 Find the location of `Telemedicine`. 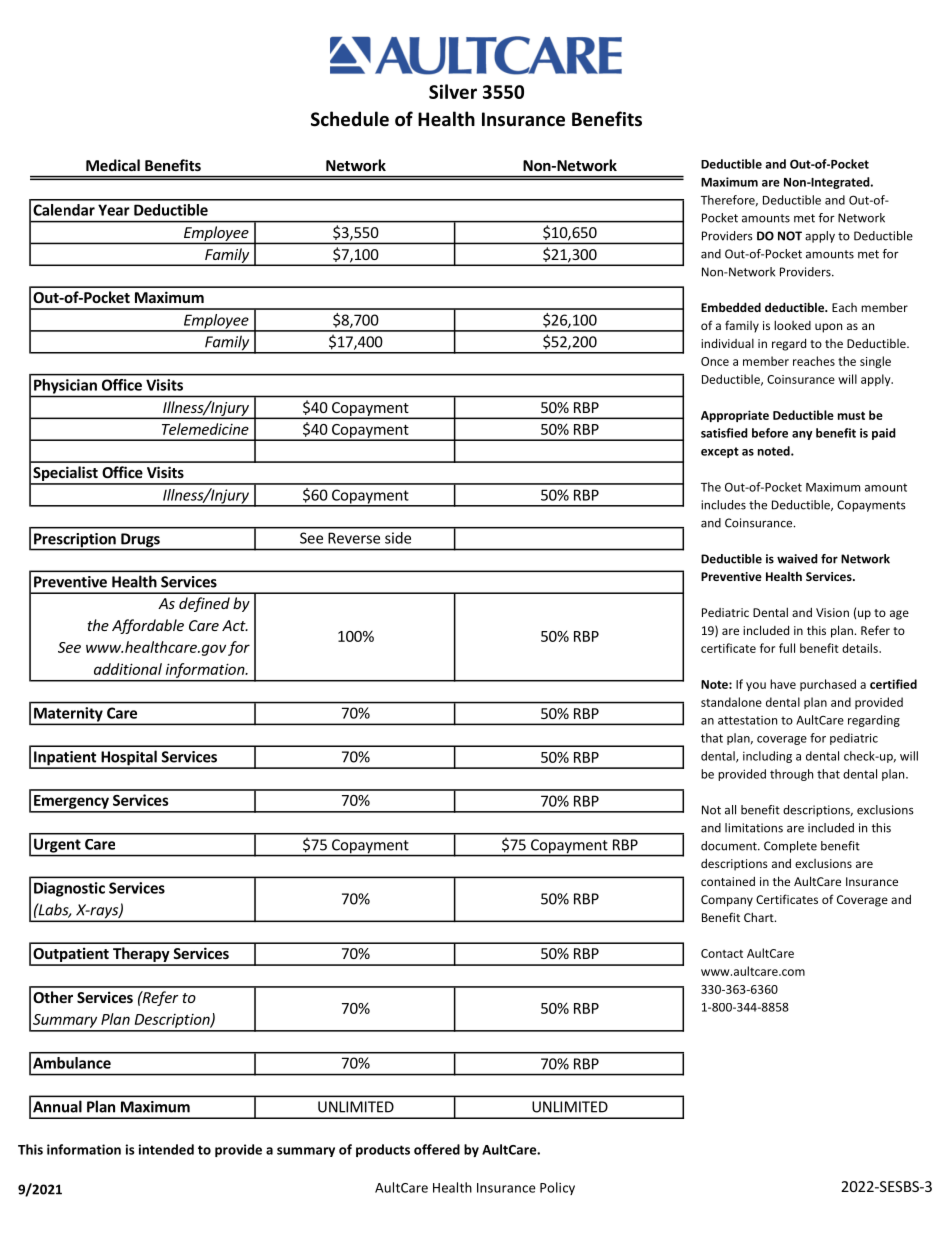

Telemedicine is located at coordinates (205, 429).
